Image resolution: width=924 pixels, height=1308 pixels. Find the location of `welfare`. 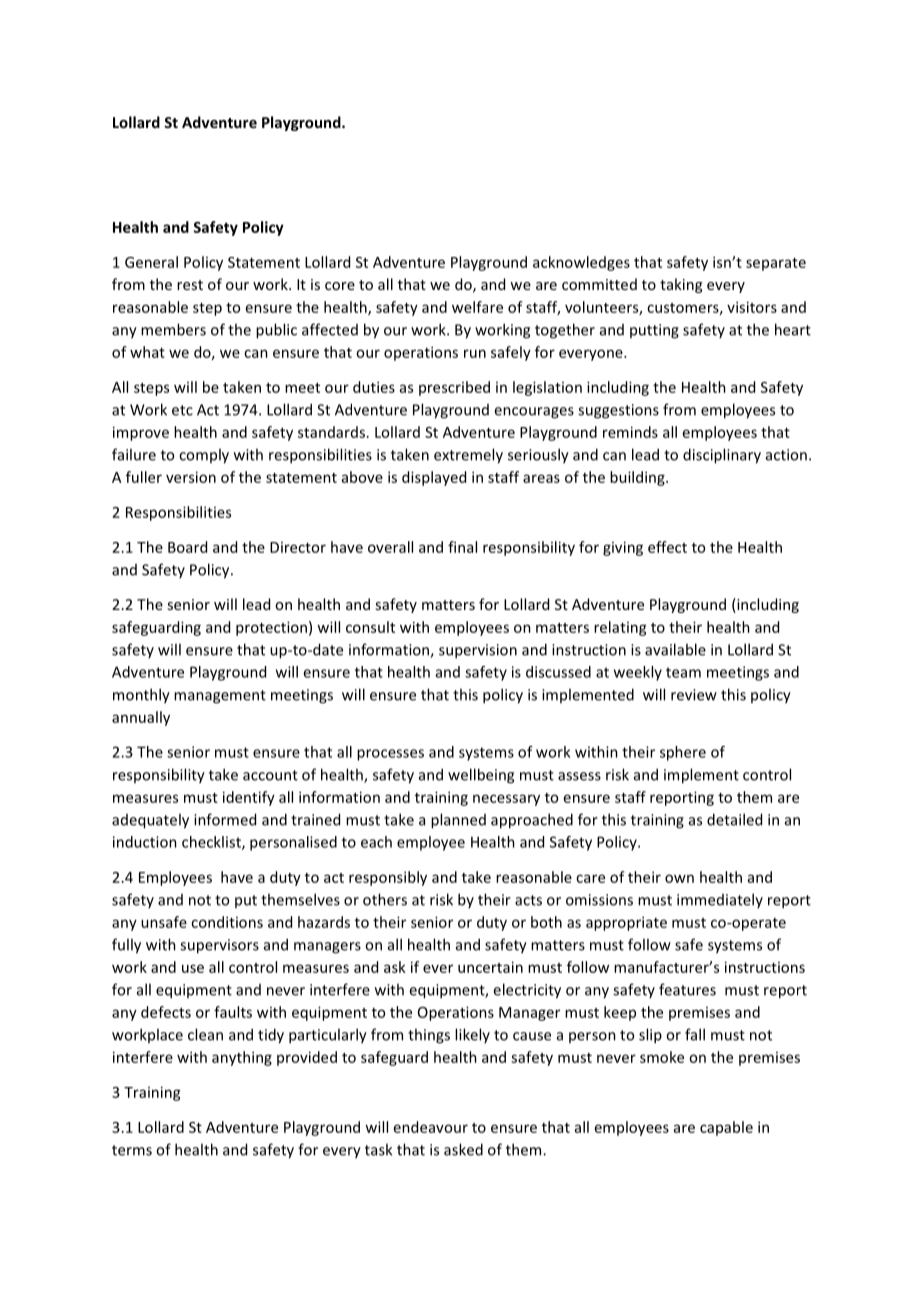

welfare is located at coordinates (477, 307).
